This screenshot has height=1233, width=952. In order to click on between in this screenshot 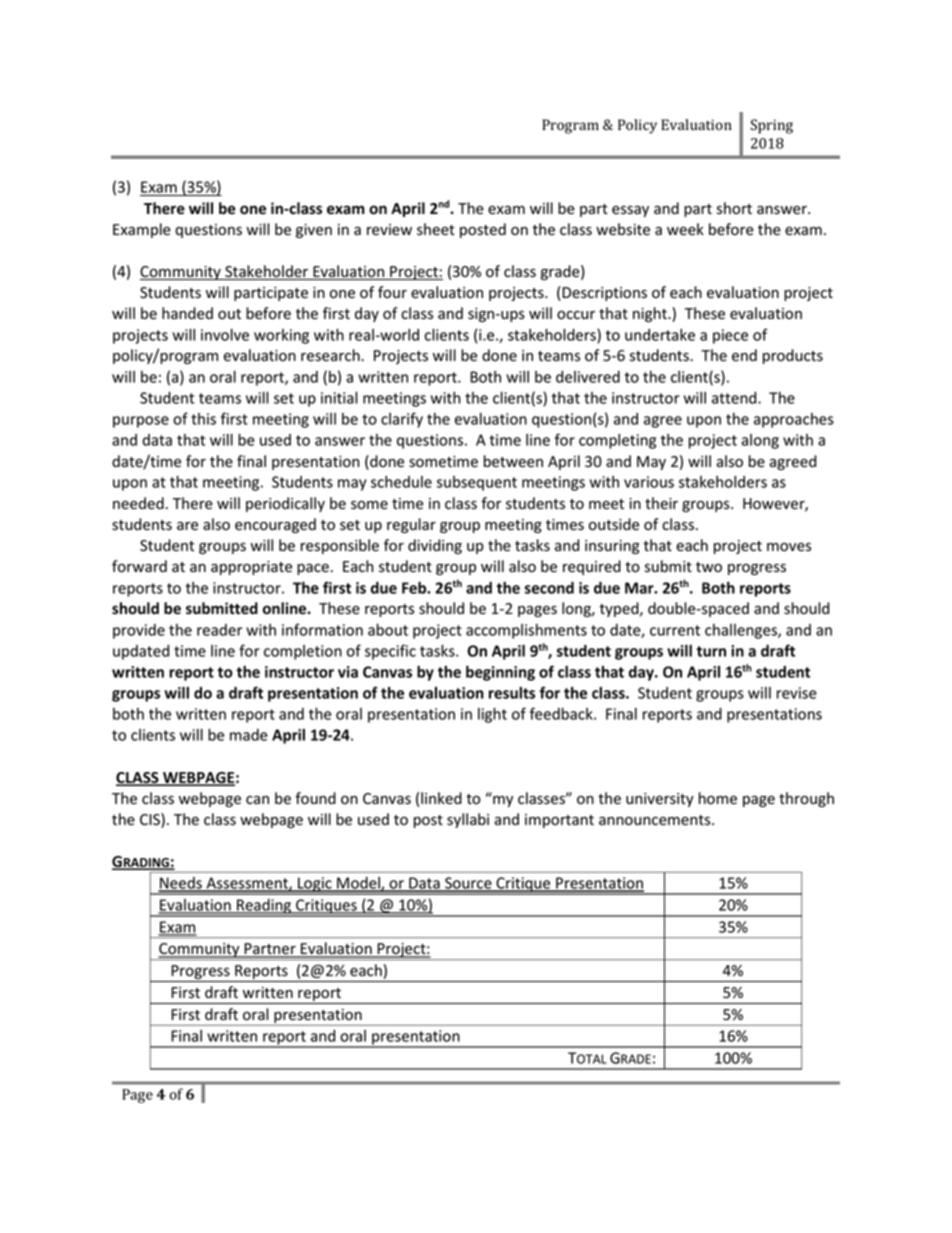, I will do `click(513, 461)`.
